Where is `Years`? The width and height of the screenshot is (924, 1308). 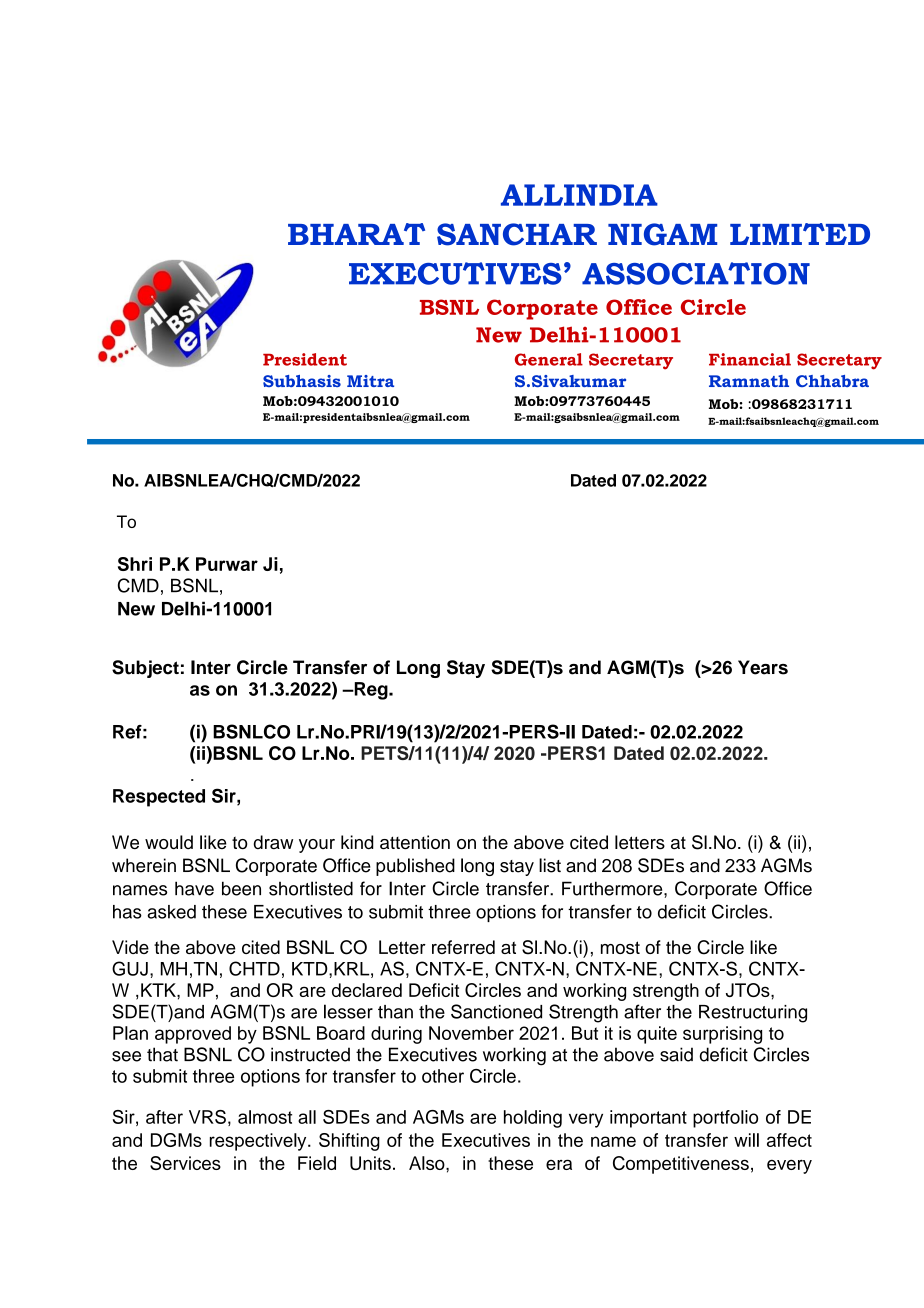
Years is located at coordinates (763, 667).
